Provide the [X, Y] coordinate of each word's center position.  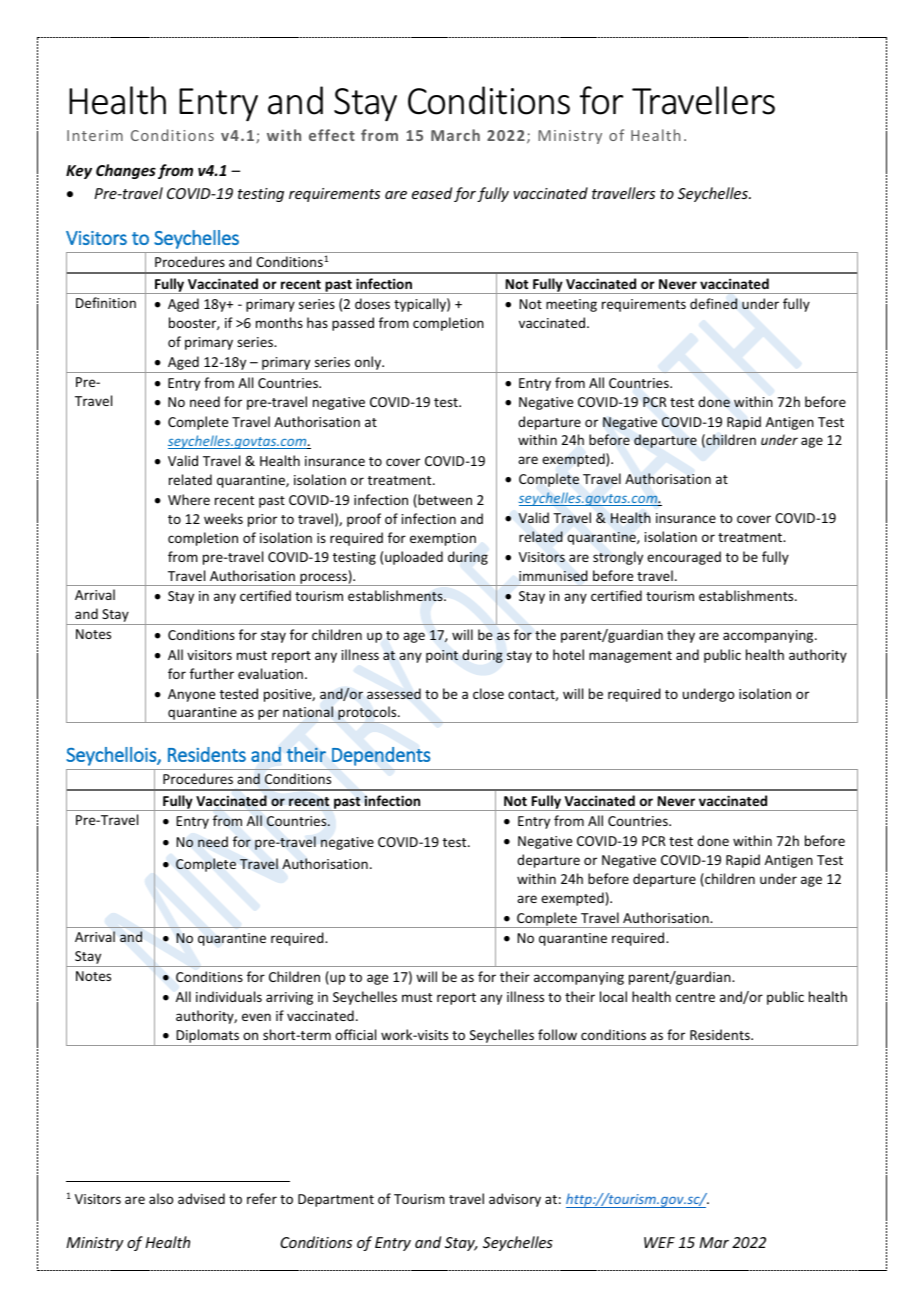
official [355, 1034]
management [630, 657]
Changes [126, 171]
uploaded [414, 558]
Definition [106, 302]
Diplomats [207, 1037]
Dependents [381, 756]
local [613, 996]
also [161, 1198]
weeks [223, 518]
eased [432, 193]
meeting [571, 305]
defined [713, 303]
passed [353, 324]
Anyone [191, 695]
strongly [618, 558]
